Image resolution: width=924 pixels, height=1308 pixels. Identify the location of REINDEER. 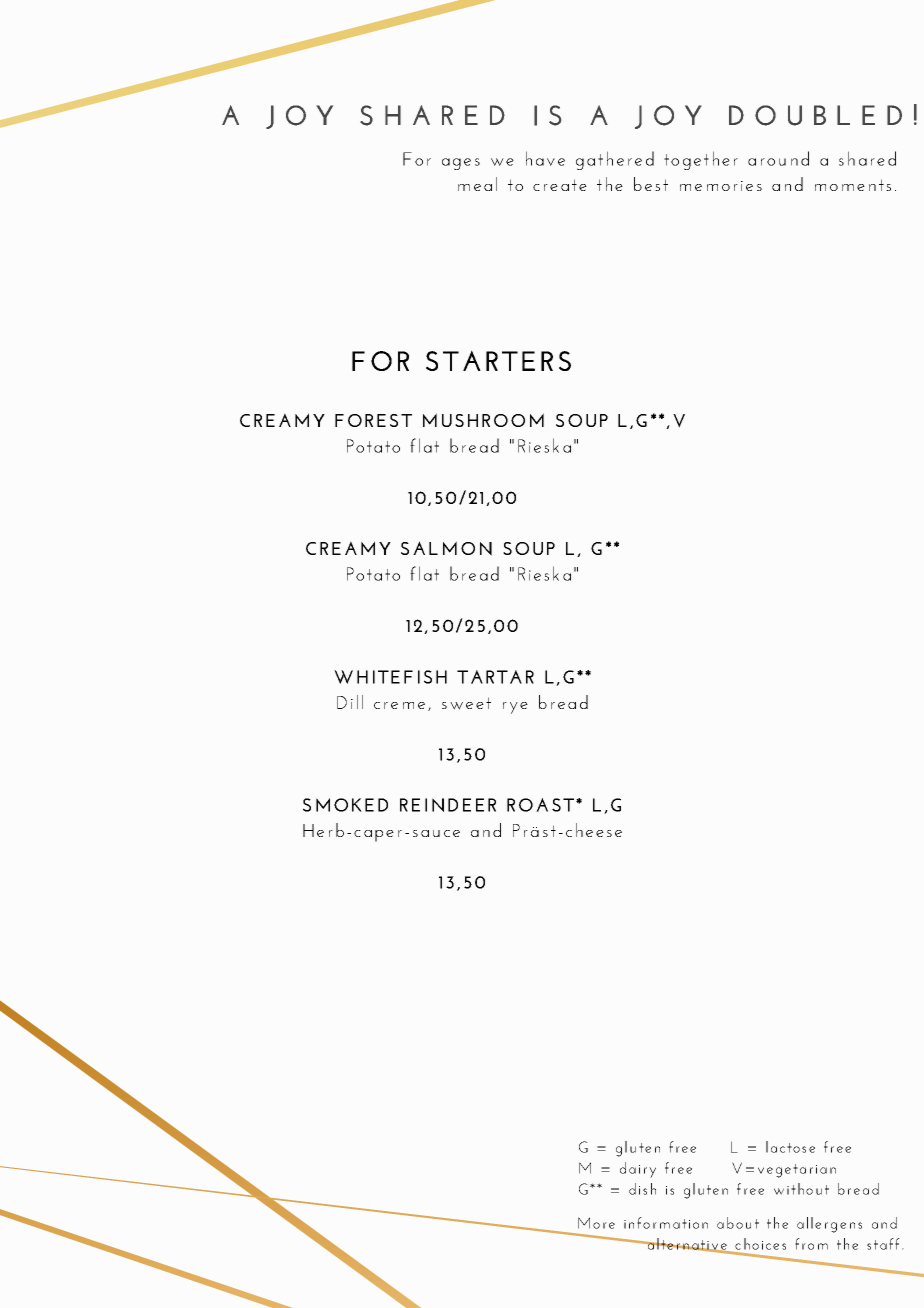
(448, 805).
